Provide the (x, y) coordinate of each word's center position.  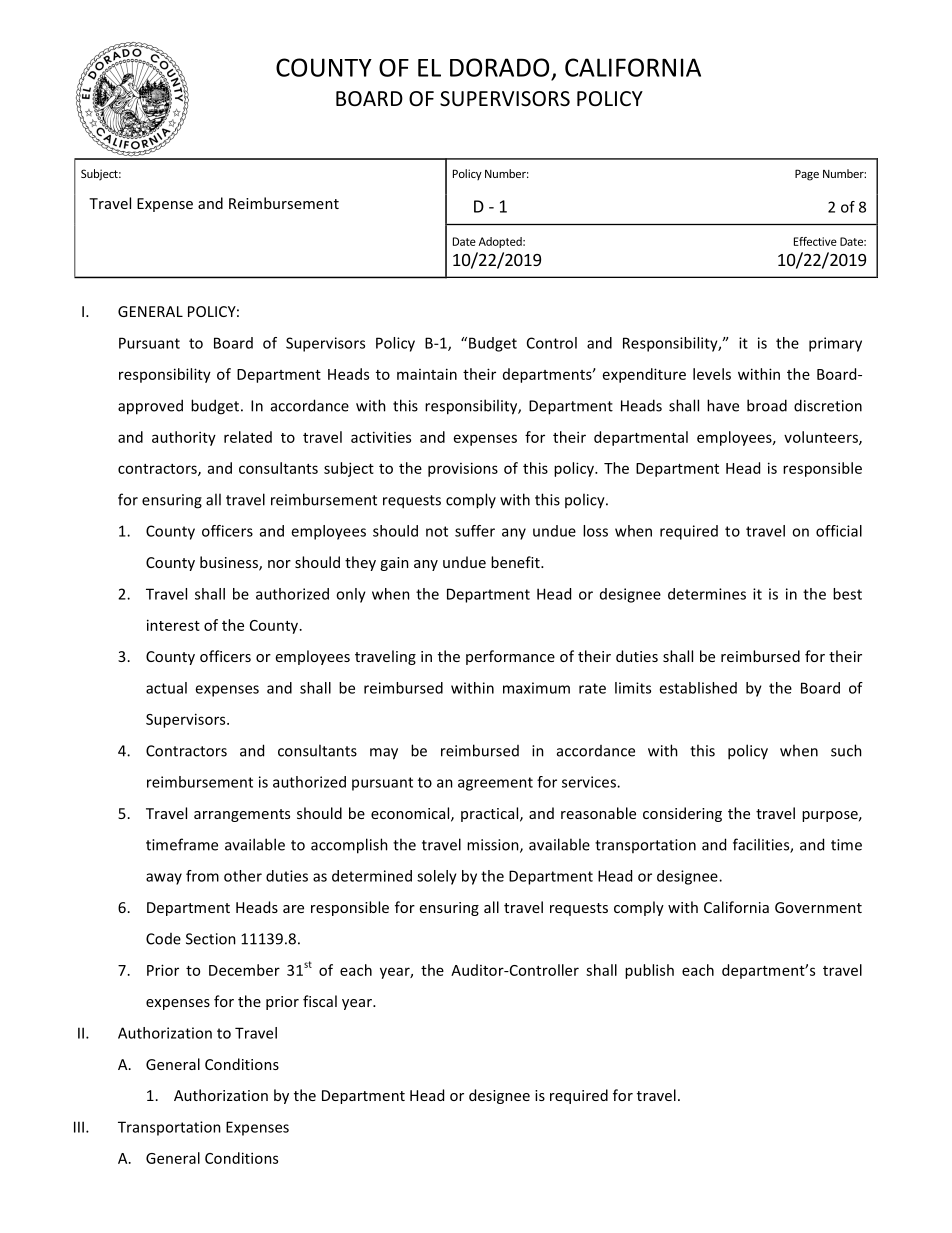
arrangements (242, 815)
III (79, 1127)
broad (767, 405)
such (846, 750)
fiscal (320, 1001)
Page (807, 175)
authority (184, 438)
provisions (463, 469)
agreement (495, 784)
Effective (815, 241)
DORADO (499, 67)
